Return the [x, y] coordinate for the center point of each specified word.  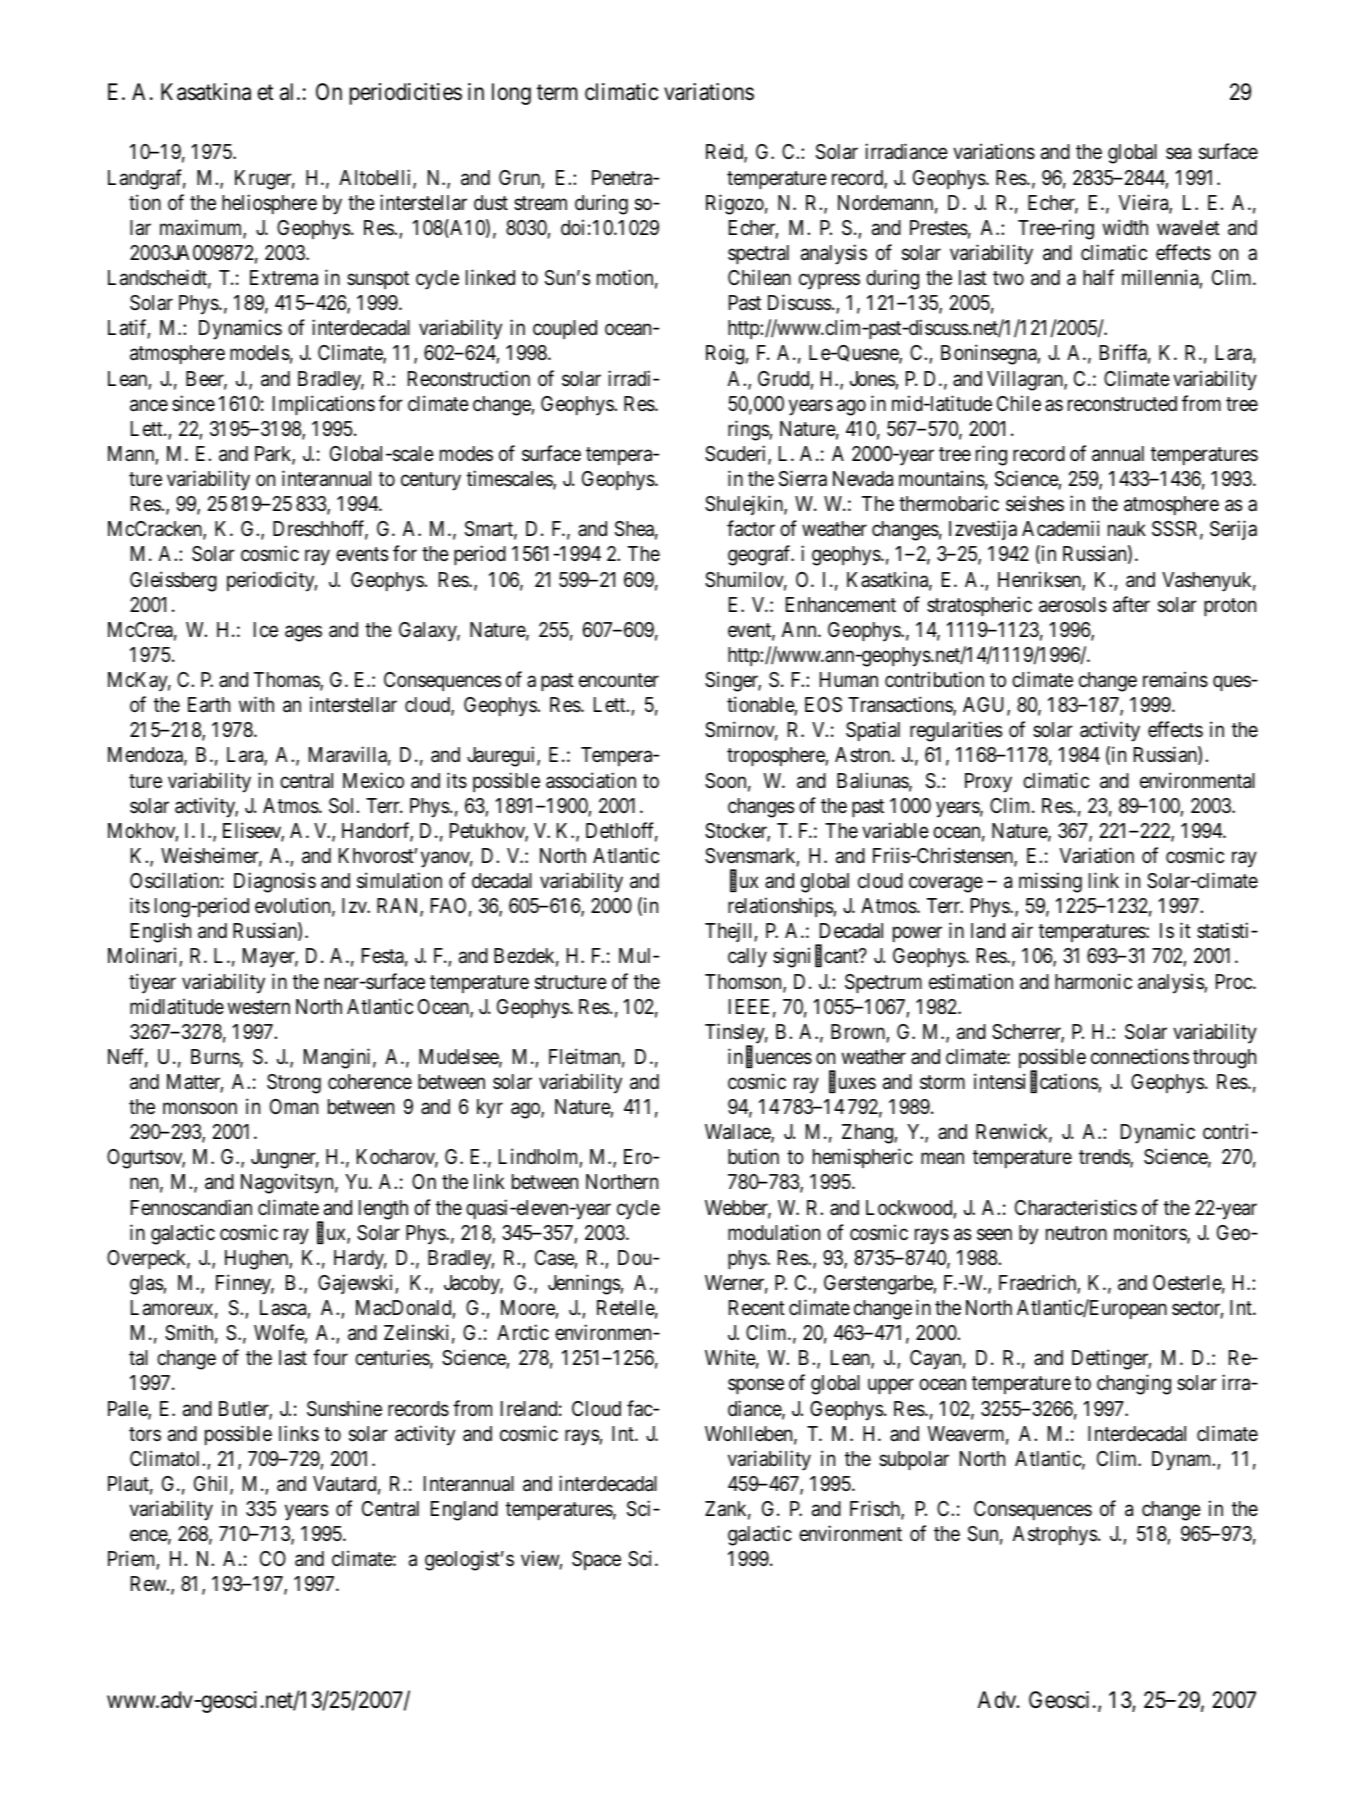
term [557, 92]
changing [1134, 1384]
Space [596, 1560]
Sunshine [344, 1408]
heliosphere [269, 204]
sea [1178, 154]
